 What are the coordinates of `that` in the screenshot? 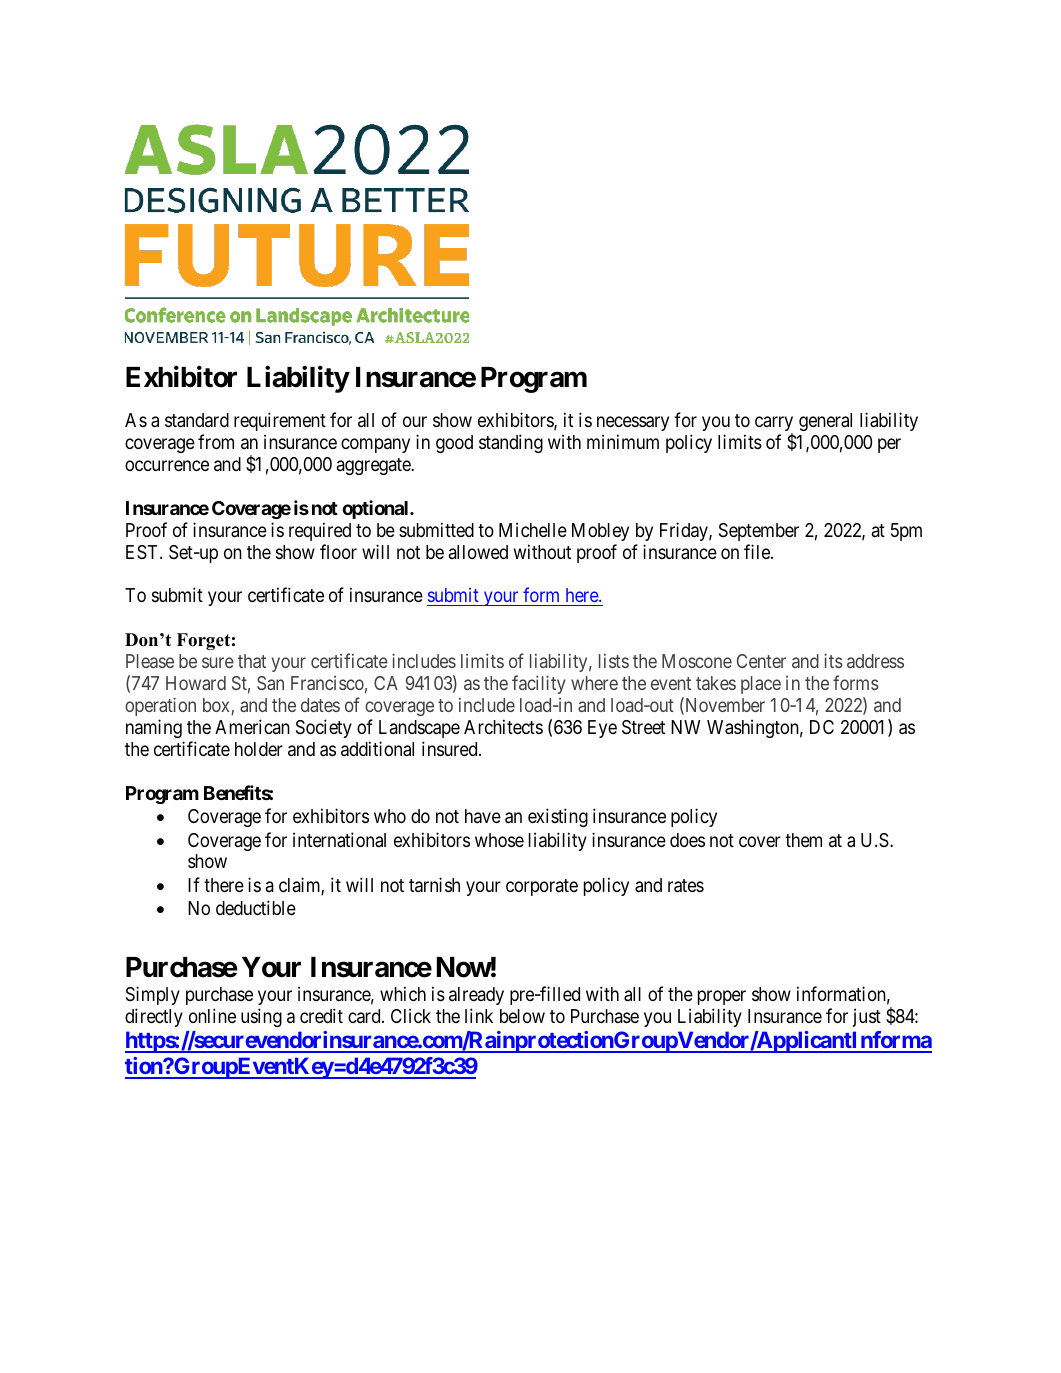 It's located at (252, 661).
